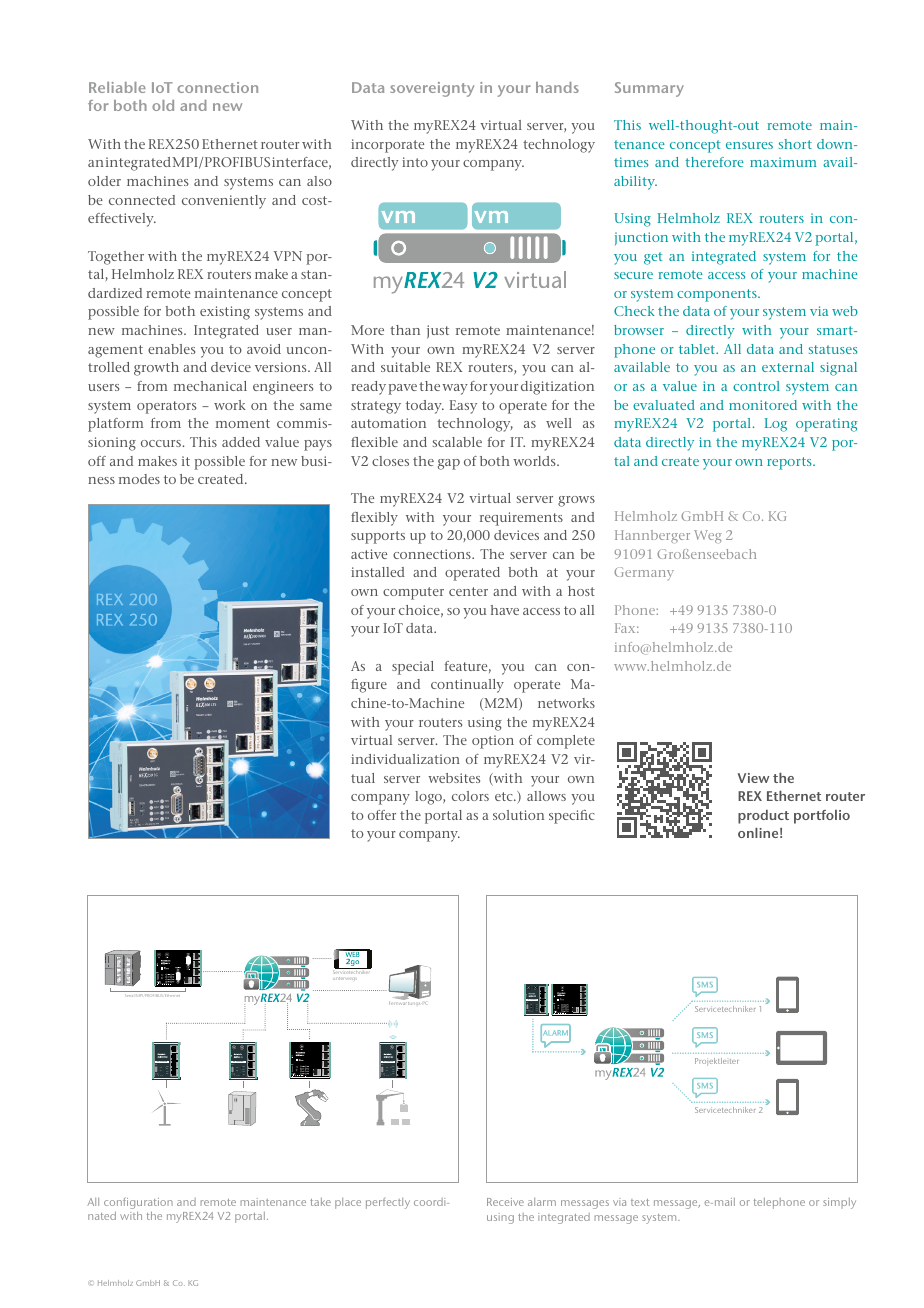 The height and width of the screenshot is (1308, 924). I want to click on solution, so click(518, 815).
